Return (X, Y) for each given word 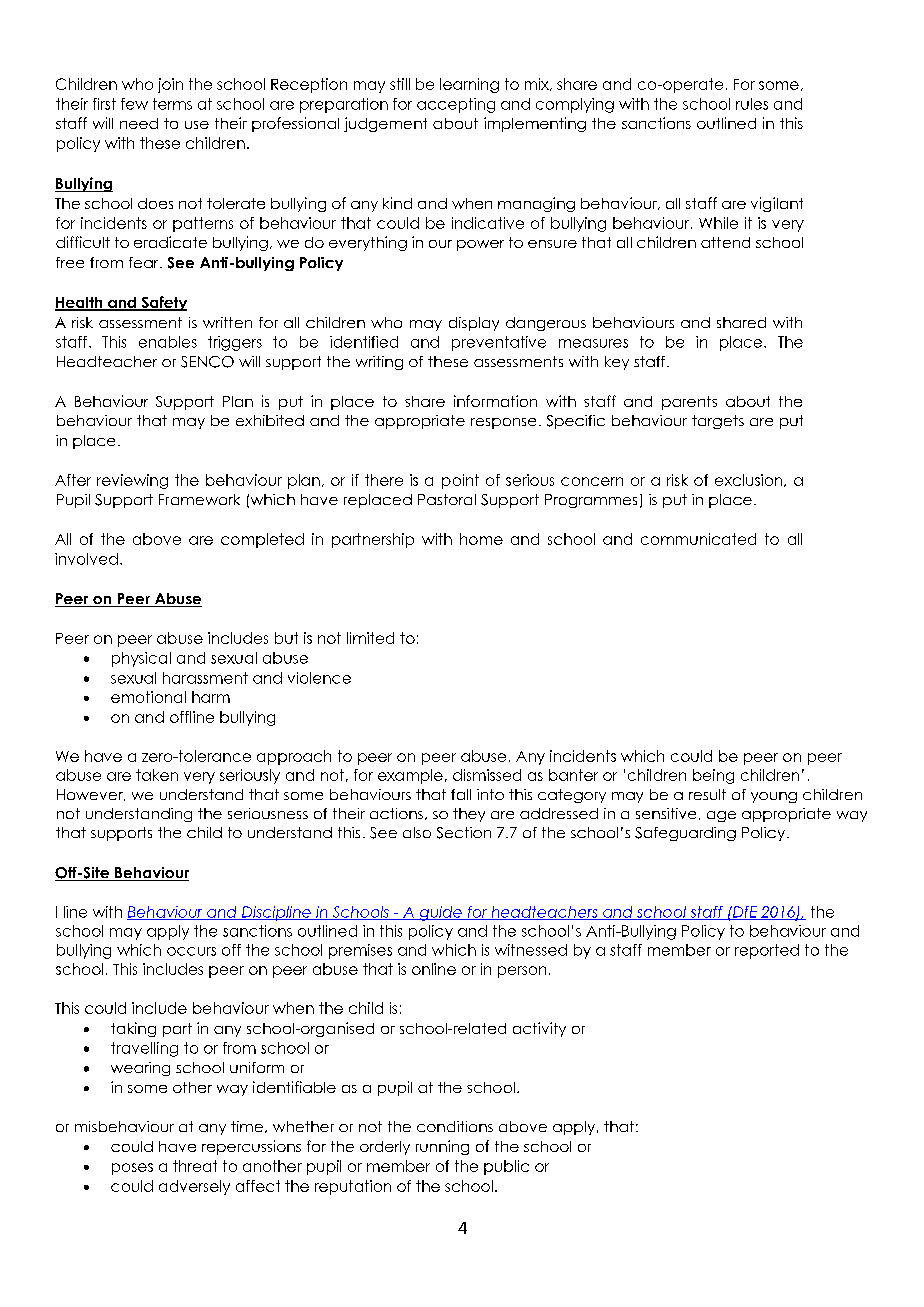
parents (689, 403)
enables (168, 342)
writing (379, 363)
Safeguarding (685, 834)
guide (440, 913)
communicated (698, 539)
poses (132, 1169)
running (442, 1147)
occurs (191, 951)
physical (141, 659)
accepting (456, 105)
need (139, 123)
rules (752, 104)
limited (370, 638)
